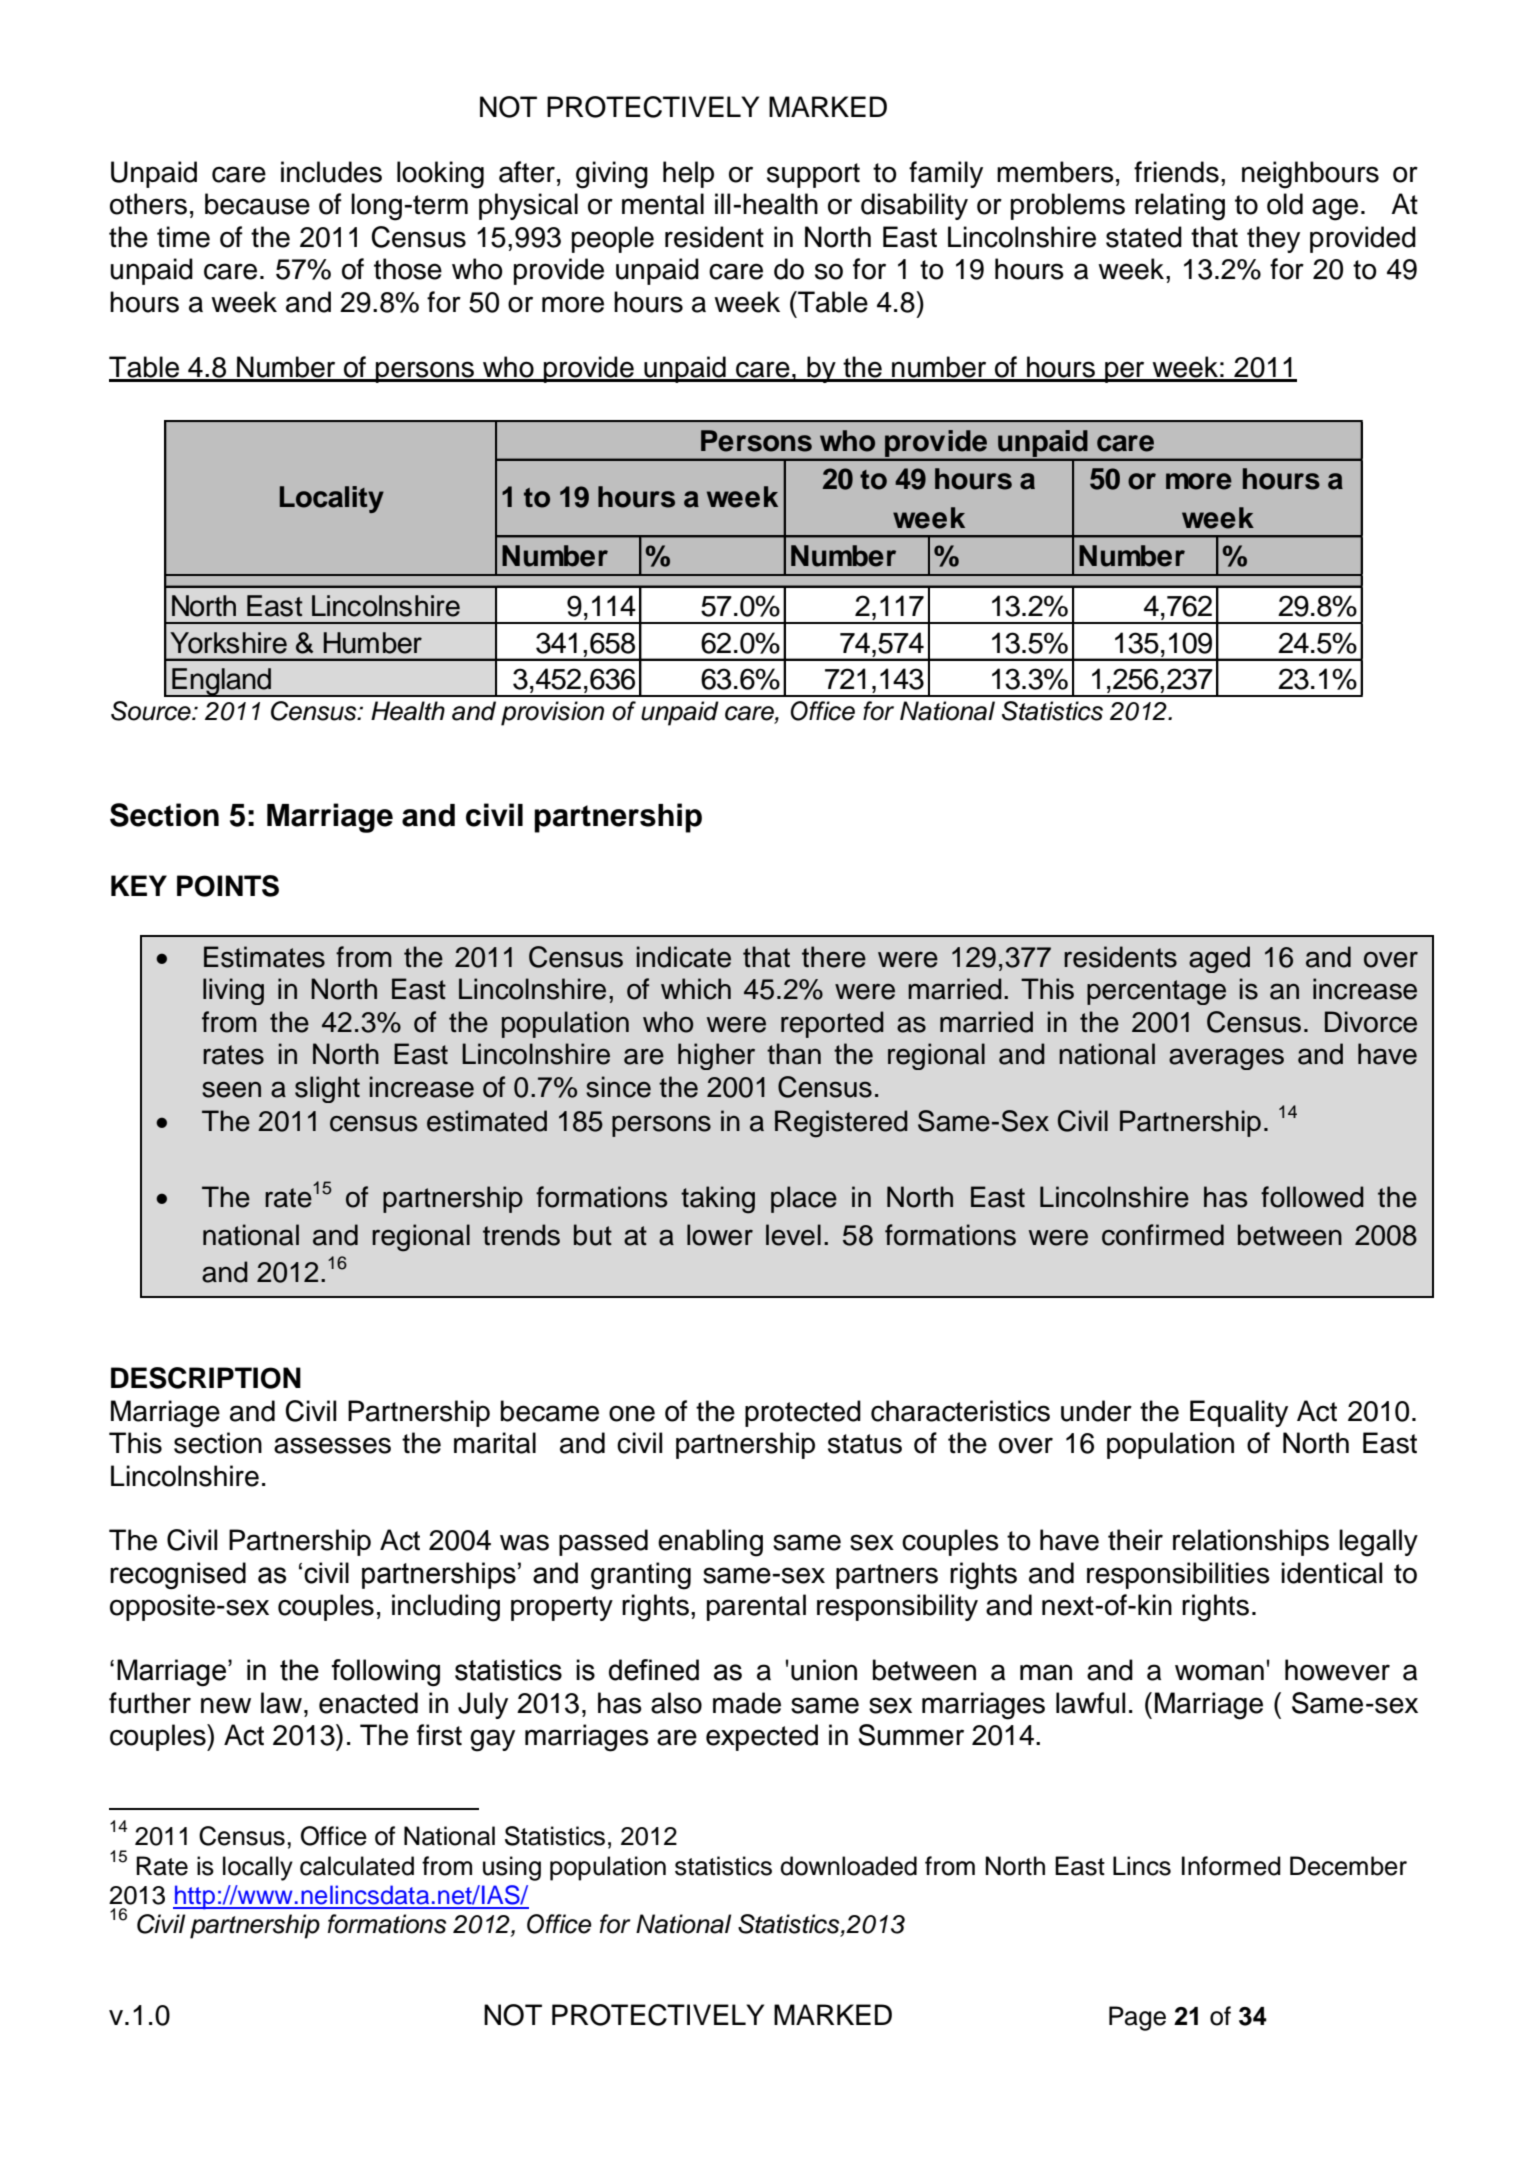  Describe the element at coordinates (1251, 1542) in the screenshot. I see `relationships` at that location.
